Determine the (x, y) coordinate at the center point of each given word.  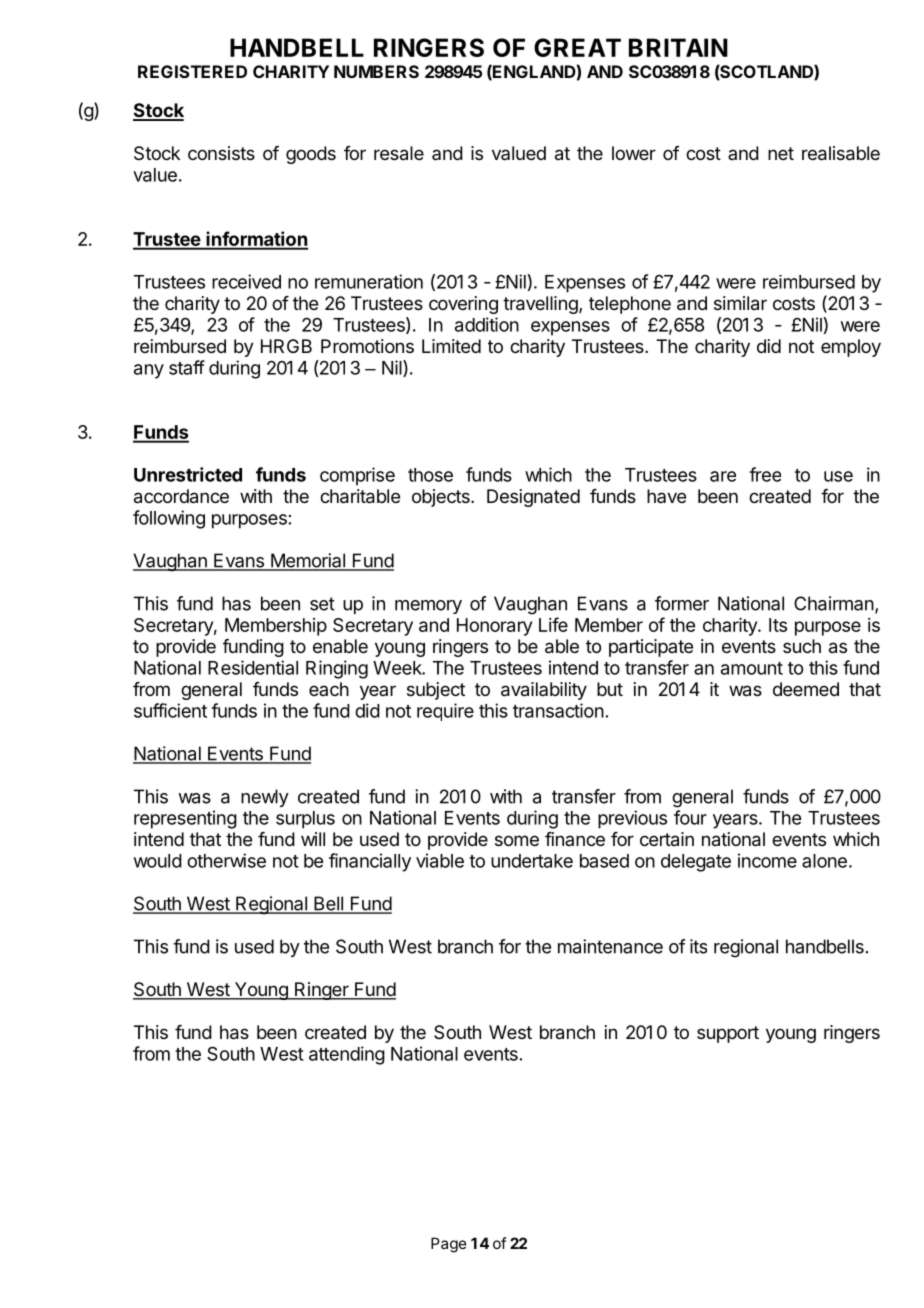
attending (347, 1055)
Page (449, 1245)
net (781, 153)
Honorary (494, 627)
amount (752, 668)
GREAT (577, 47)
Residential (253, 667)
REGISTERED (192, 71)
